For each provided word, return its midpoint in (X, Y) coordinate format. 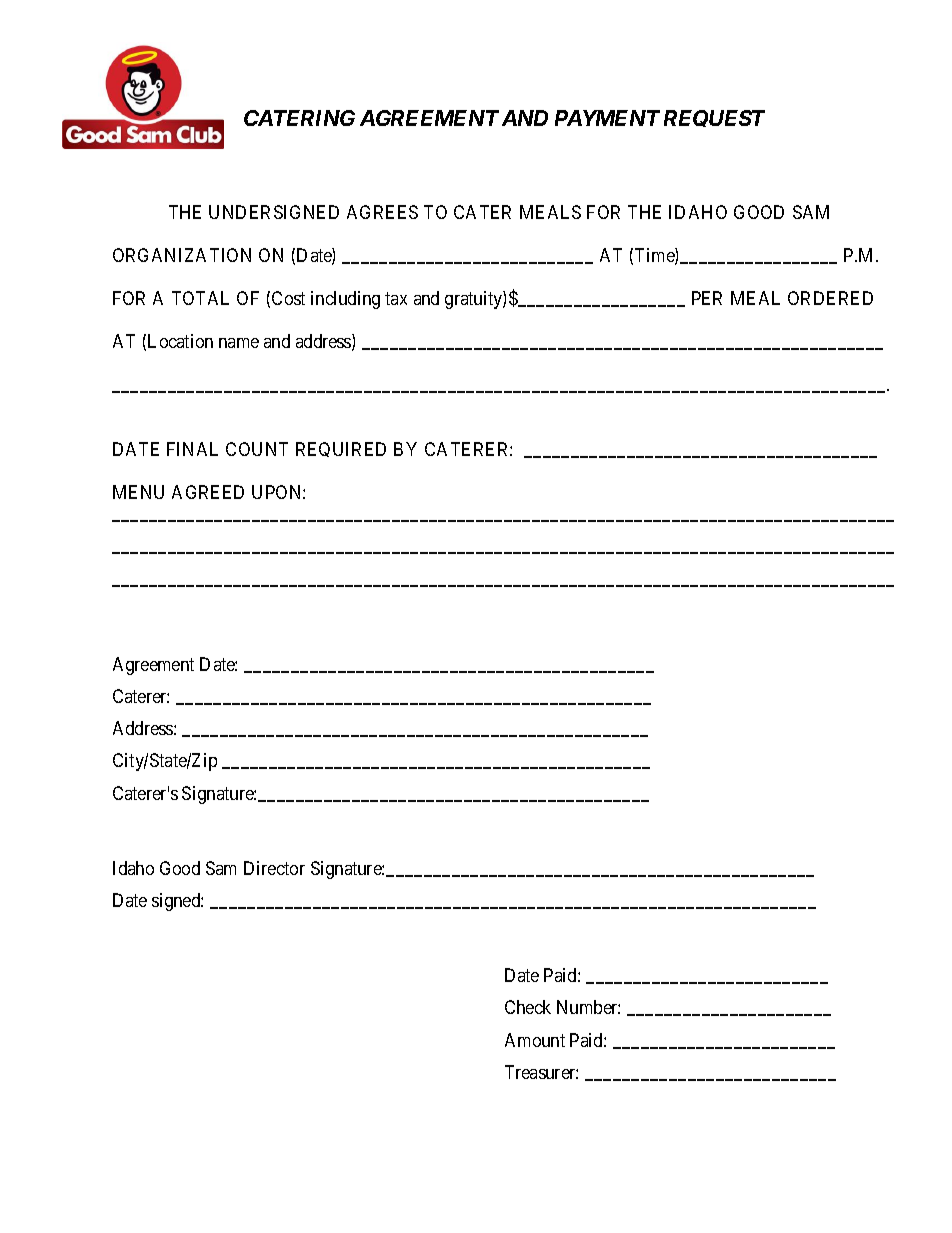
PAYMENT (607, 118)
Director (274, 868)
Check (528, 1007)
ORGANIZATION (182, 255)
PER (707, 298)
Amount (535, 1040)
